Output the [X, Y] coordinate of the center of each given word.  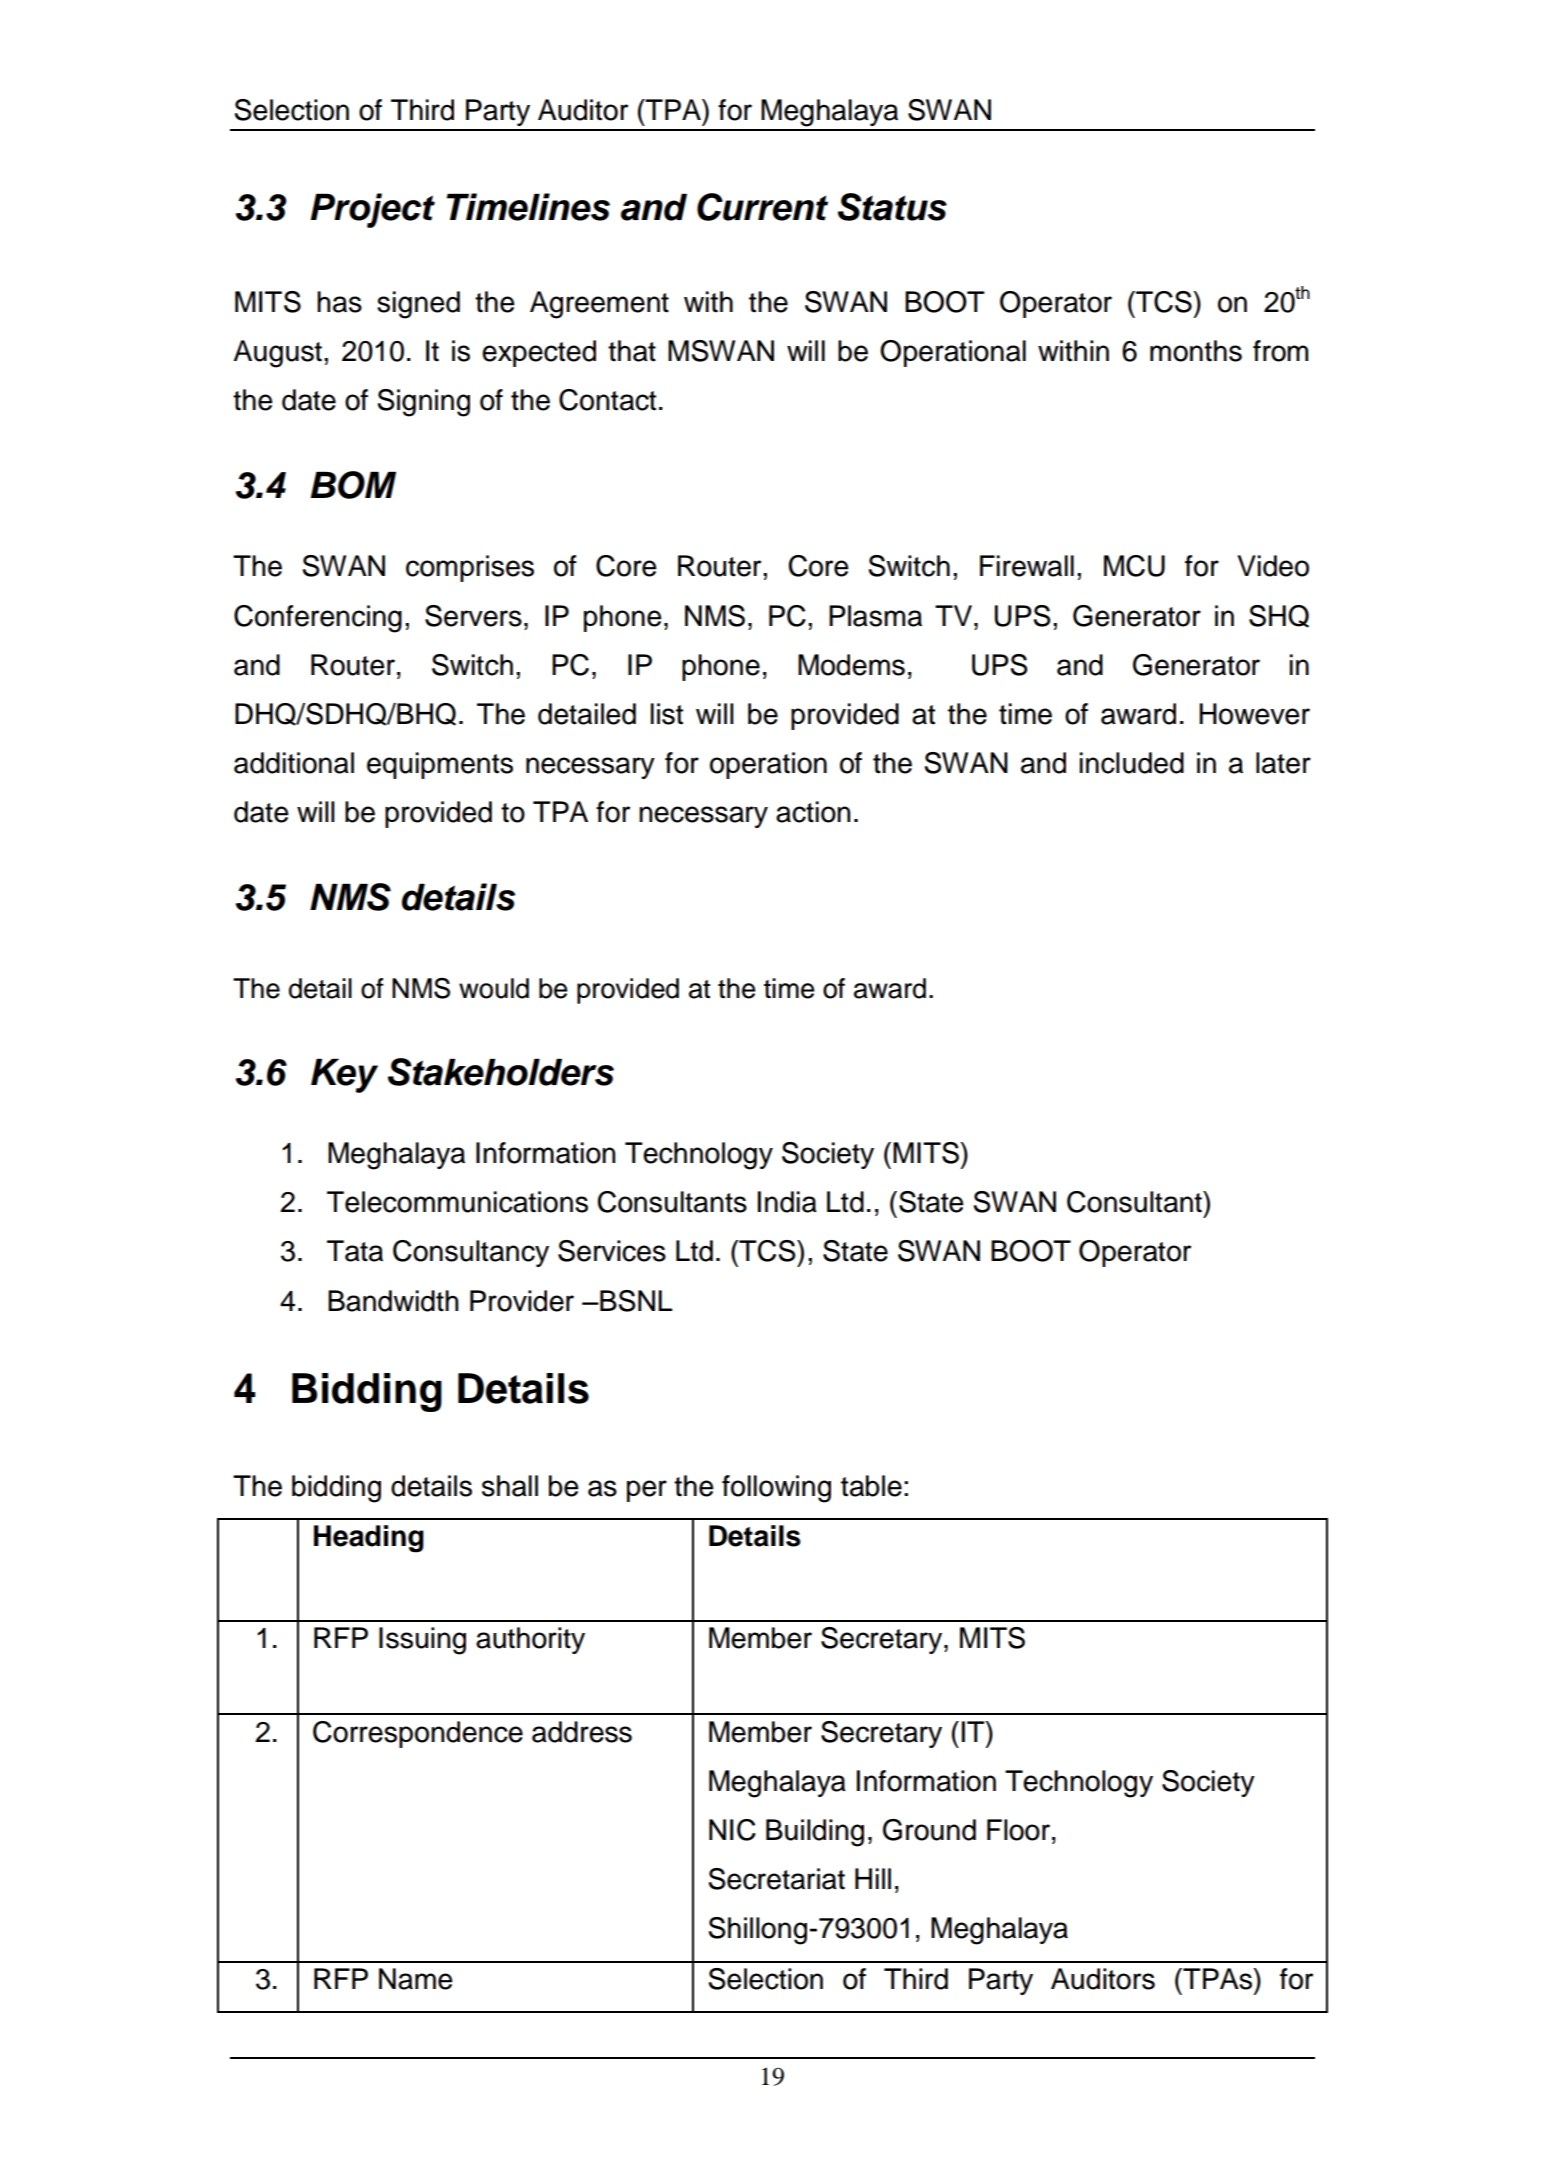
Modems [851, 665]
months [1196, 351]
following [776, 1489]
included [1131, 763]
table [871, 1486]
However [1254, 714]
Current [762, 207]
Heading [369, 1539]
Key [344, 1076]
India [787, 1202]
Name [416, 1979]
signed [418, 305]
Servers [473, 616]
